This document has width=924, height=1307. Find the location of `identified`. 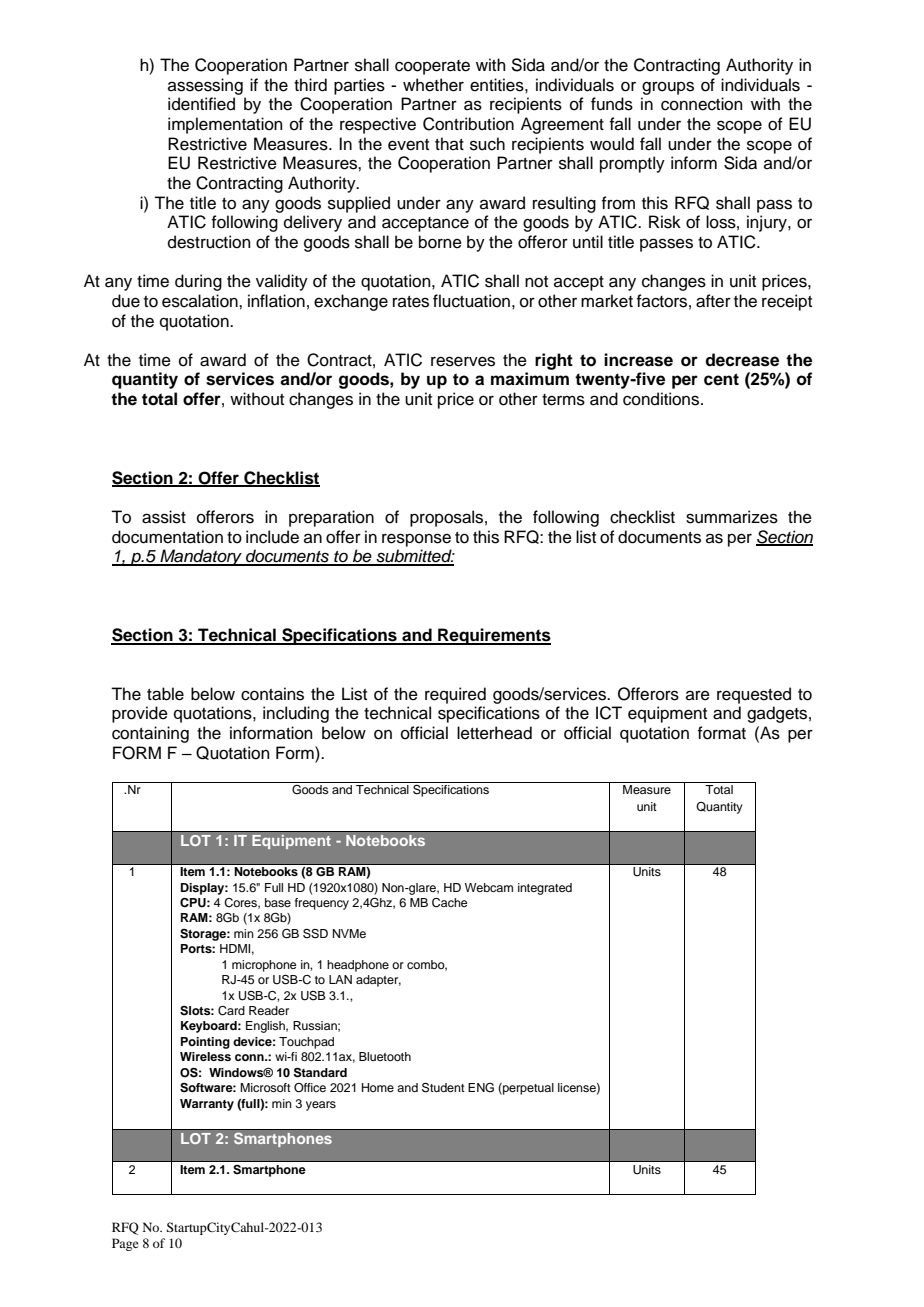

identified is located at coordinates (201, 104).
